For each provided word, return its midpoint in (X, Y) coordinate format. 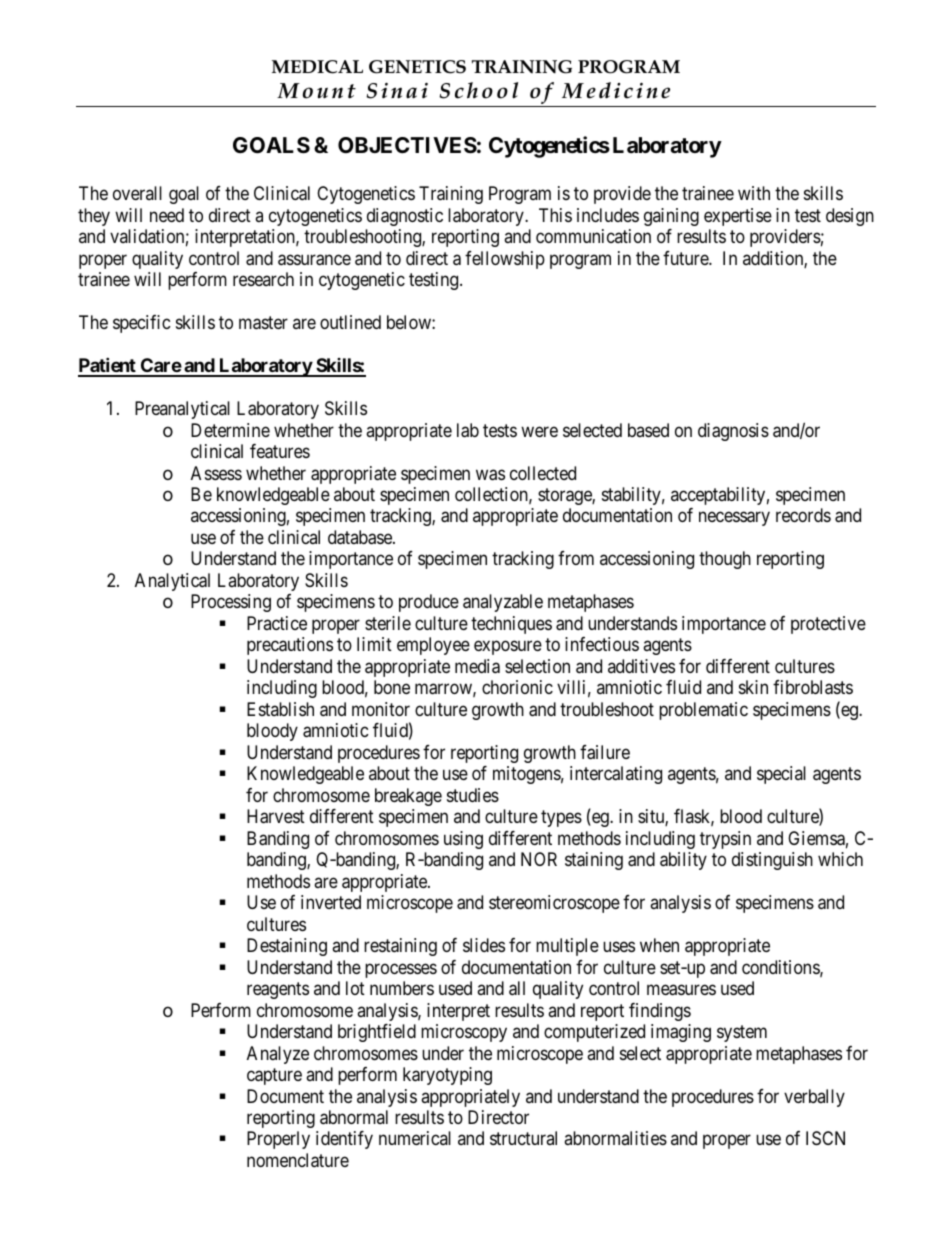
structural (523, 1138)
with (754, 193)
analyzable (503, 603)
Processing (231, 603)
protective (828, 625)
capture (274, 1076)
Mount (316, 91)
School (478, 90)
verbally (814, 1098)
